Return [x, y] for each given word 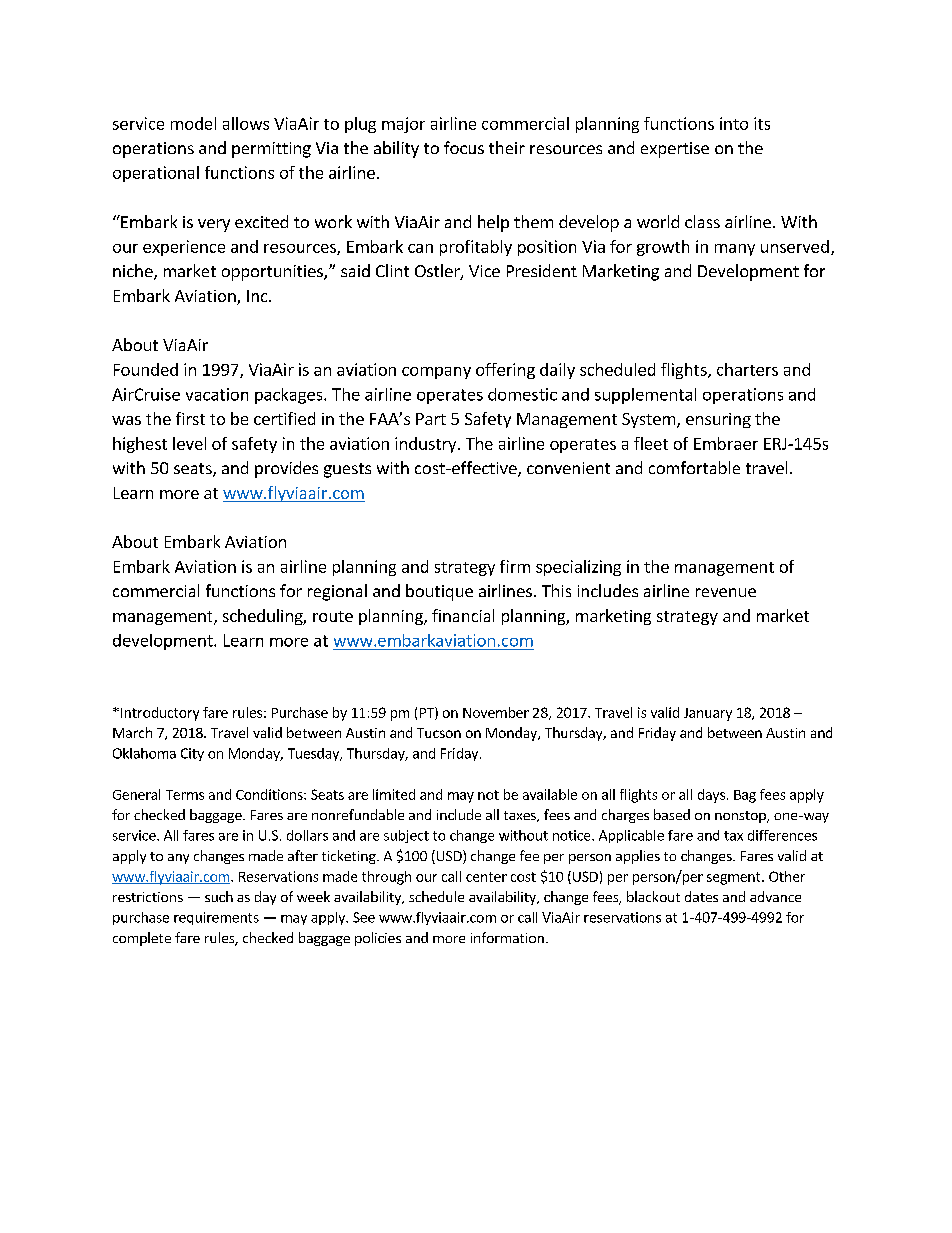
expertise [675, 150]
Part [431, 419]
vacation [217, 394]
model [193, 123]
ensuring [718, 420]
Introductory [160, 714]
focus [464, 147]
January [708, 714]
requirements [216, 918]
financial [463, 615]
